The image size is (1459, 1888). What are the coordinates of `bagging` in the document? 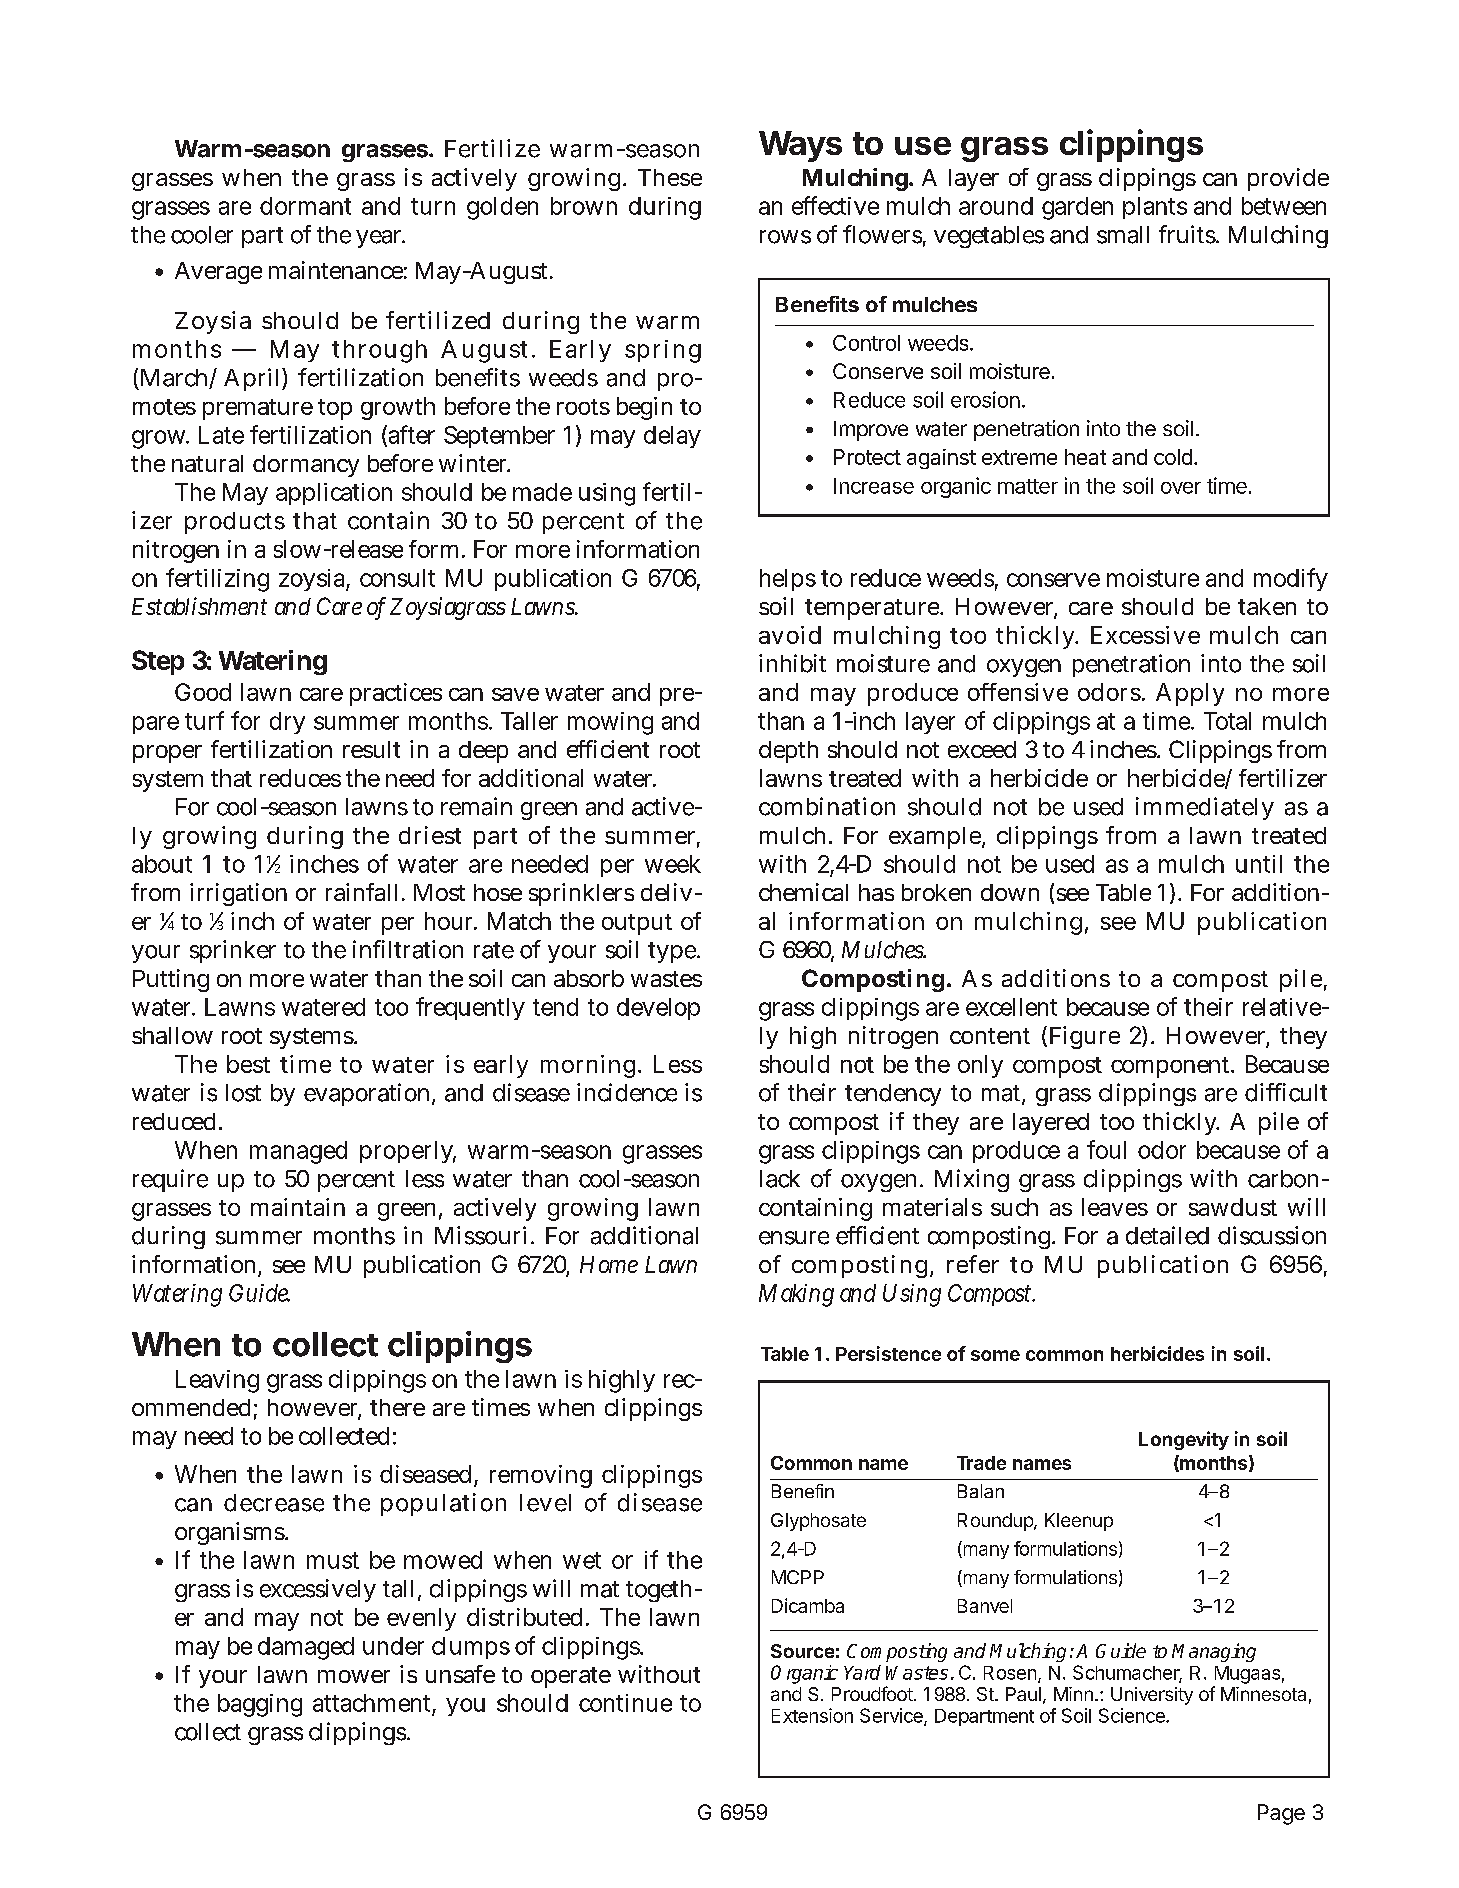 It's located at (260, 1705).
